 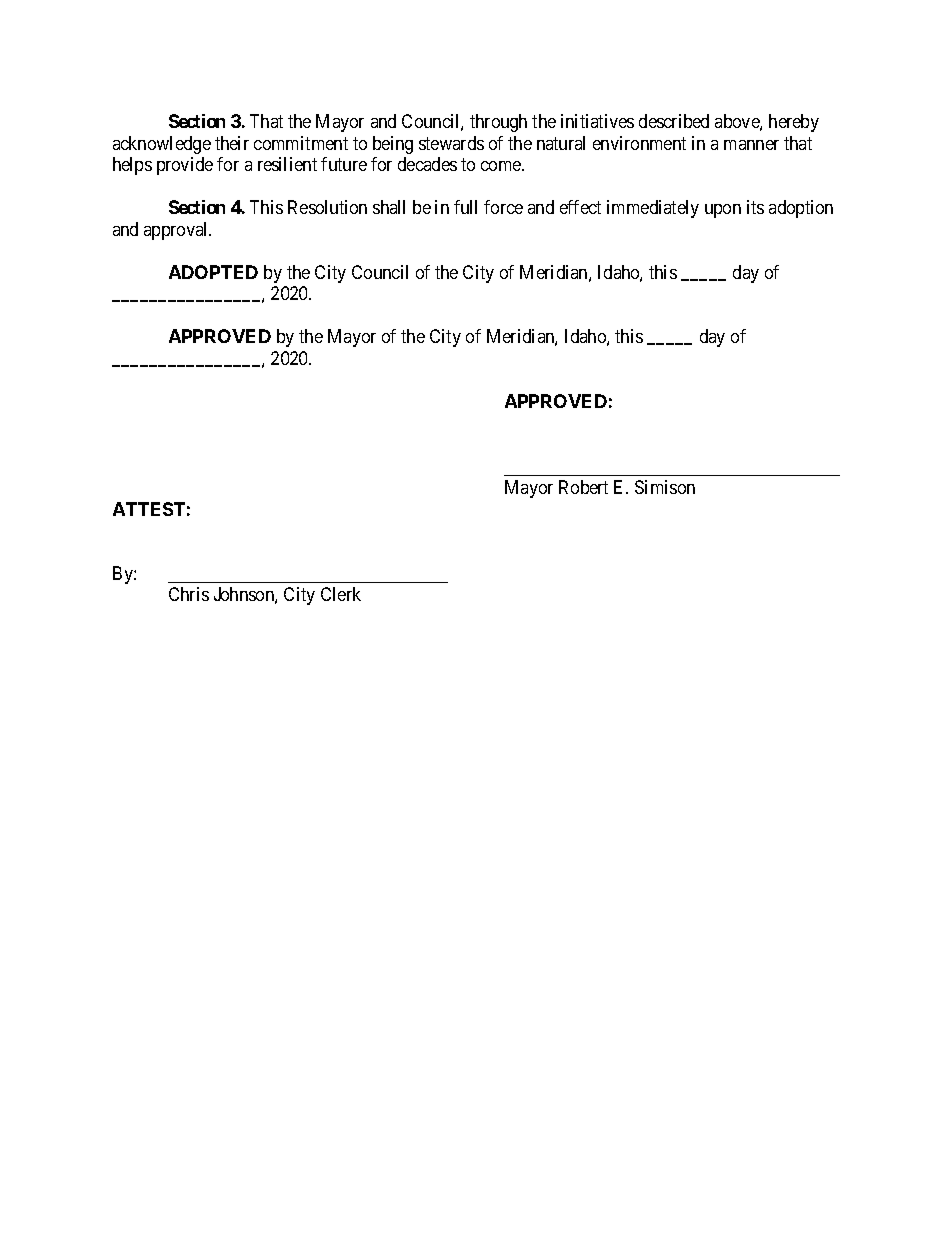 What do you see at coordinates (451, 143) in the page?
I see `stewards` at bounding box center [451, 143].
